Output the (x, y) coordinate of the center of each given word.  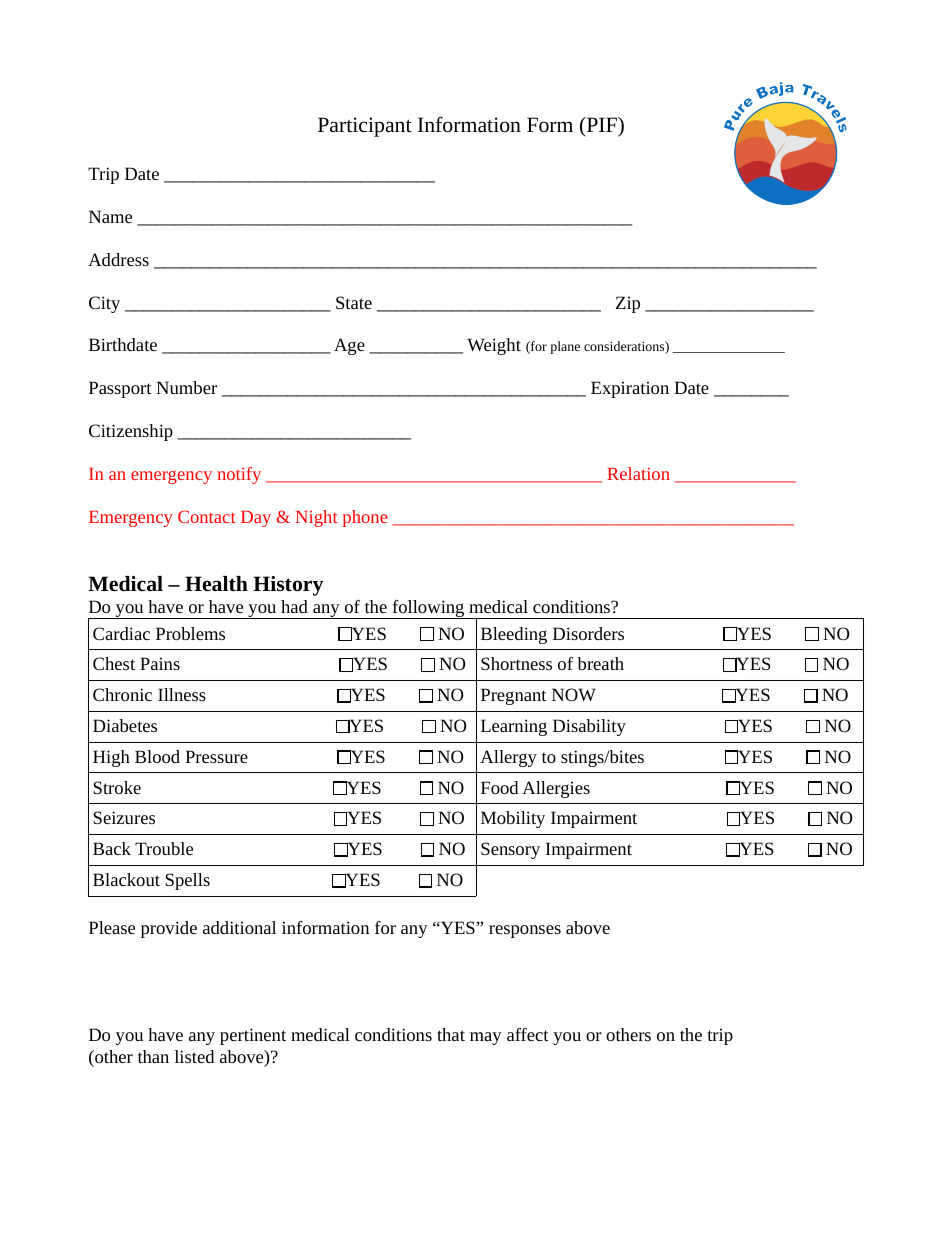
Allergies (556, 789)
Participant (365, 127)
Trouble (164, 848)
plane (565, 347)
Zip (628, 304)
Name (110, 216)
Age (349, 346)
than (153, 1056)
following (428, 609)
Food (499, 787)
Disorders (588, 633)
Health (216, 583)
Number (186, 387)
